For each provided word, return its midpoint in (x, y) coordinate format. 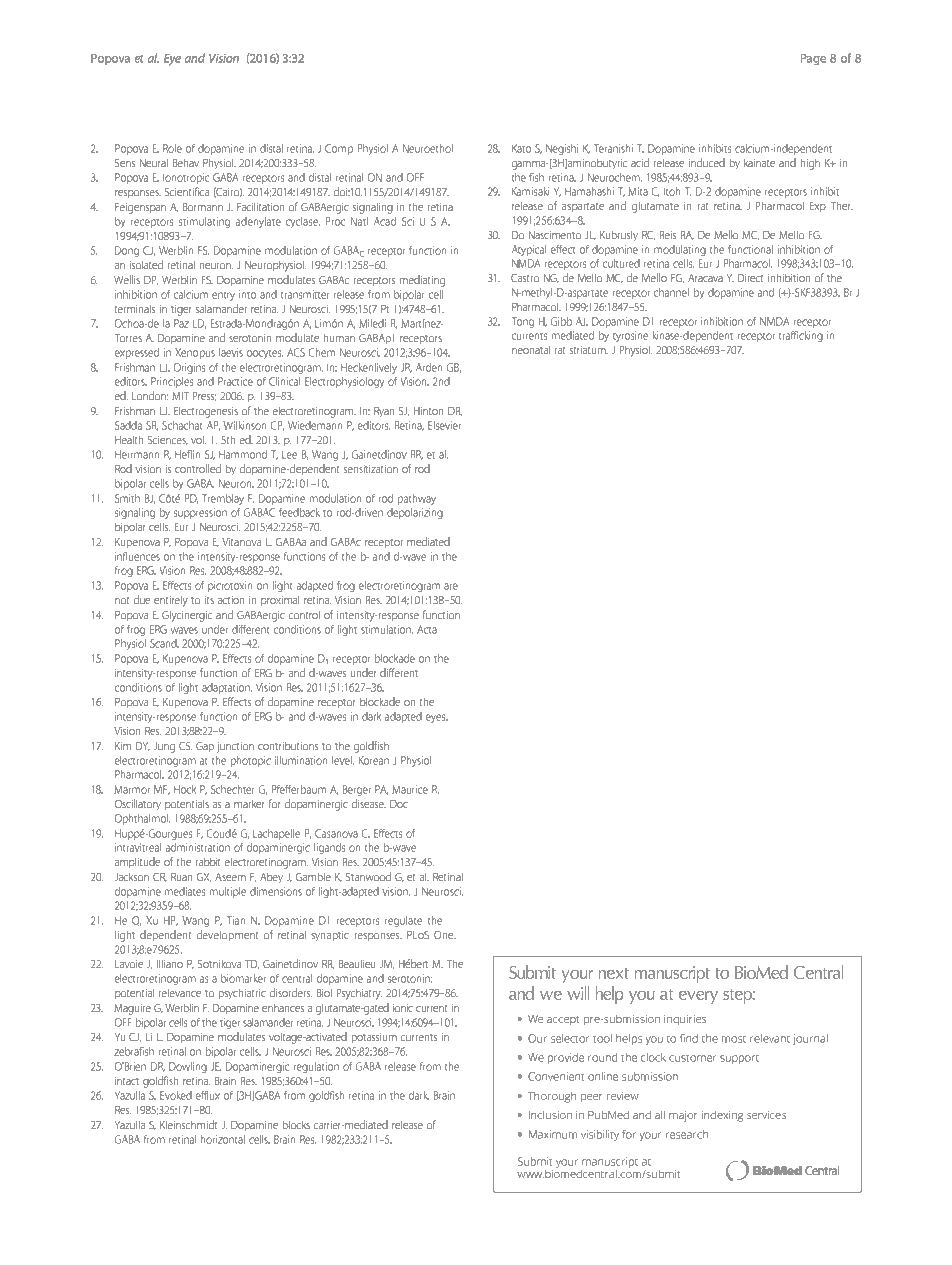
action (231, 600)
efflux (208, 1095)
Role (172, 148)
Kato (521, 148)
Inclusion (550, 1115)
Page (813, 59)
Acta (427, 629)
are (451, 586)
